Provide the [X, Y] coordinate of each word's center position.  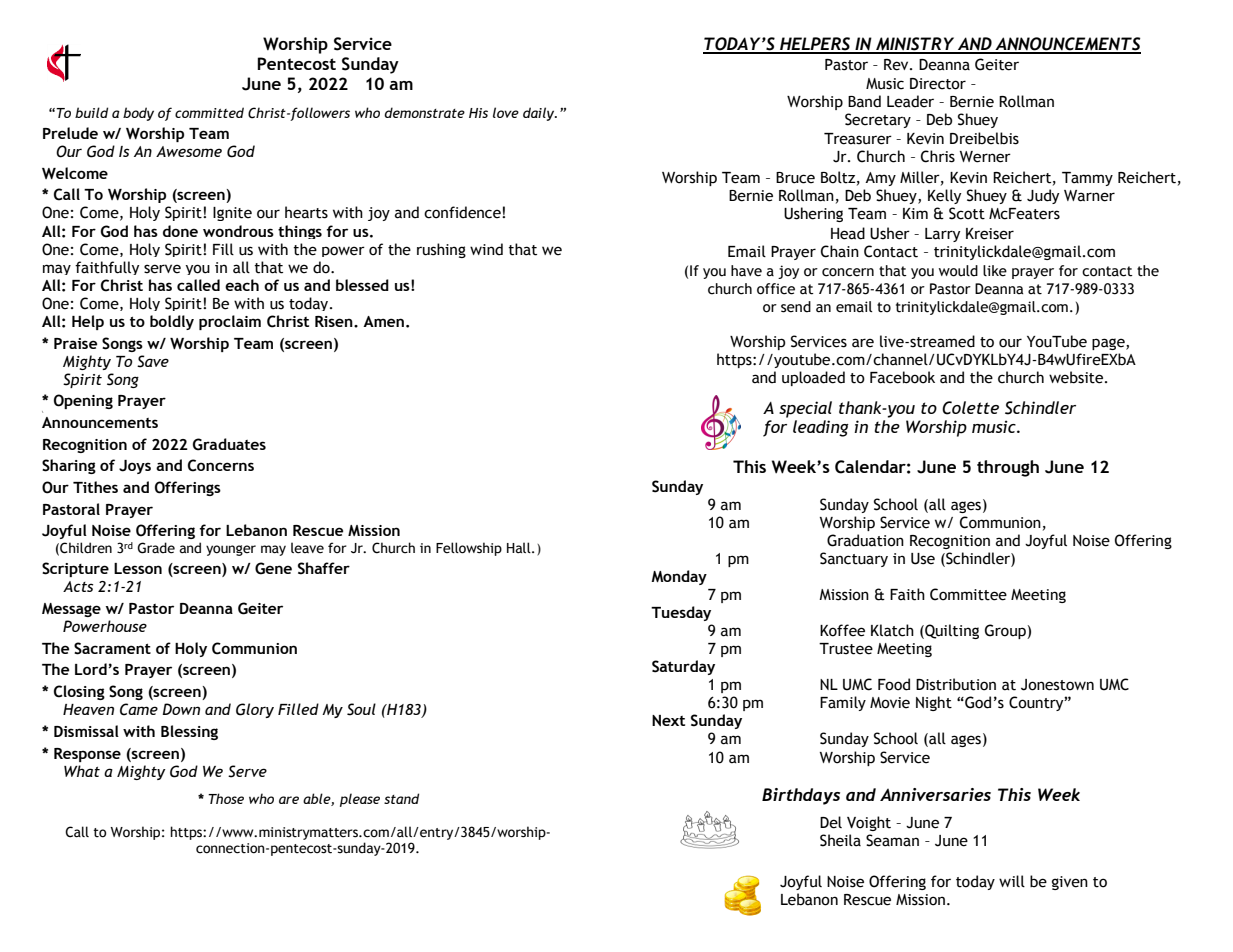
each [242, 285]
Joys [135, 467]
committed [209, 112]
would [958, 271]
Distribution [956, 684]
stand [401, 798]
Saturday [683, 667]
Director [938, 84]
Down [181, 709]
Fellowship [469, 549]
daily [540, 114]
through [1008, 468]
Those [226, 798]
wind [486, 249]
